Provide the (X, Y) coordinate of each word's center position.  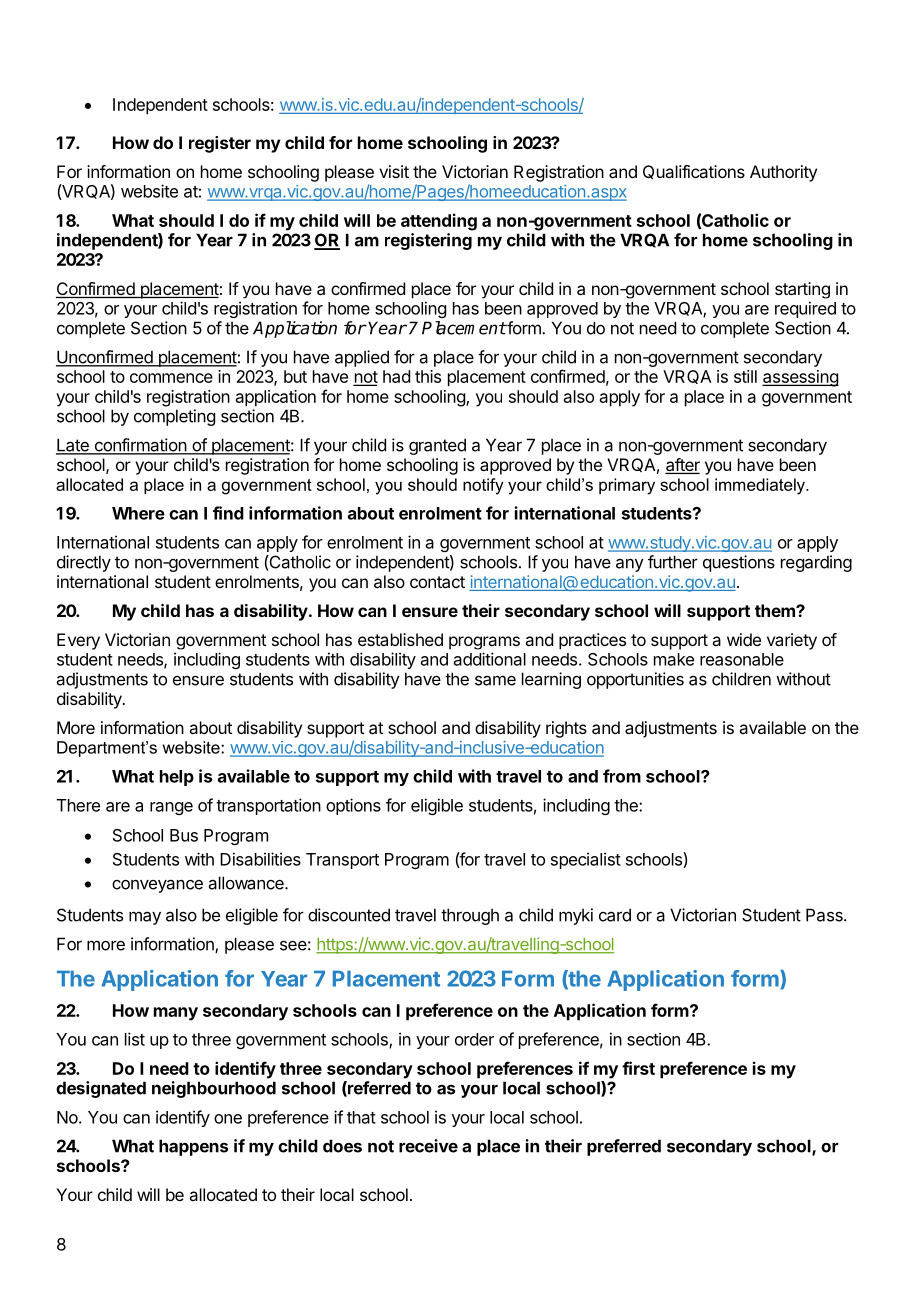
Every (78, 641)
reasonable (742, 659)
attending (439, 222)
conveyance (157, 886)
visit (394, 171)
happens (193, 1147)
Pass (825, 915)
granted (437, 446)
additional (490, 659)
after (682, 466)
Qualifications (694, 172)
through (470, 916)
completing (174, 417)
